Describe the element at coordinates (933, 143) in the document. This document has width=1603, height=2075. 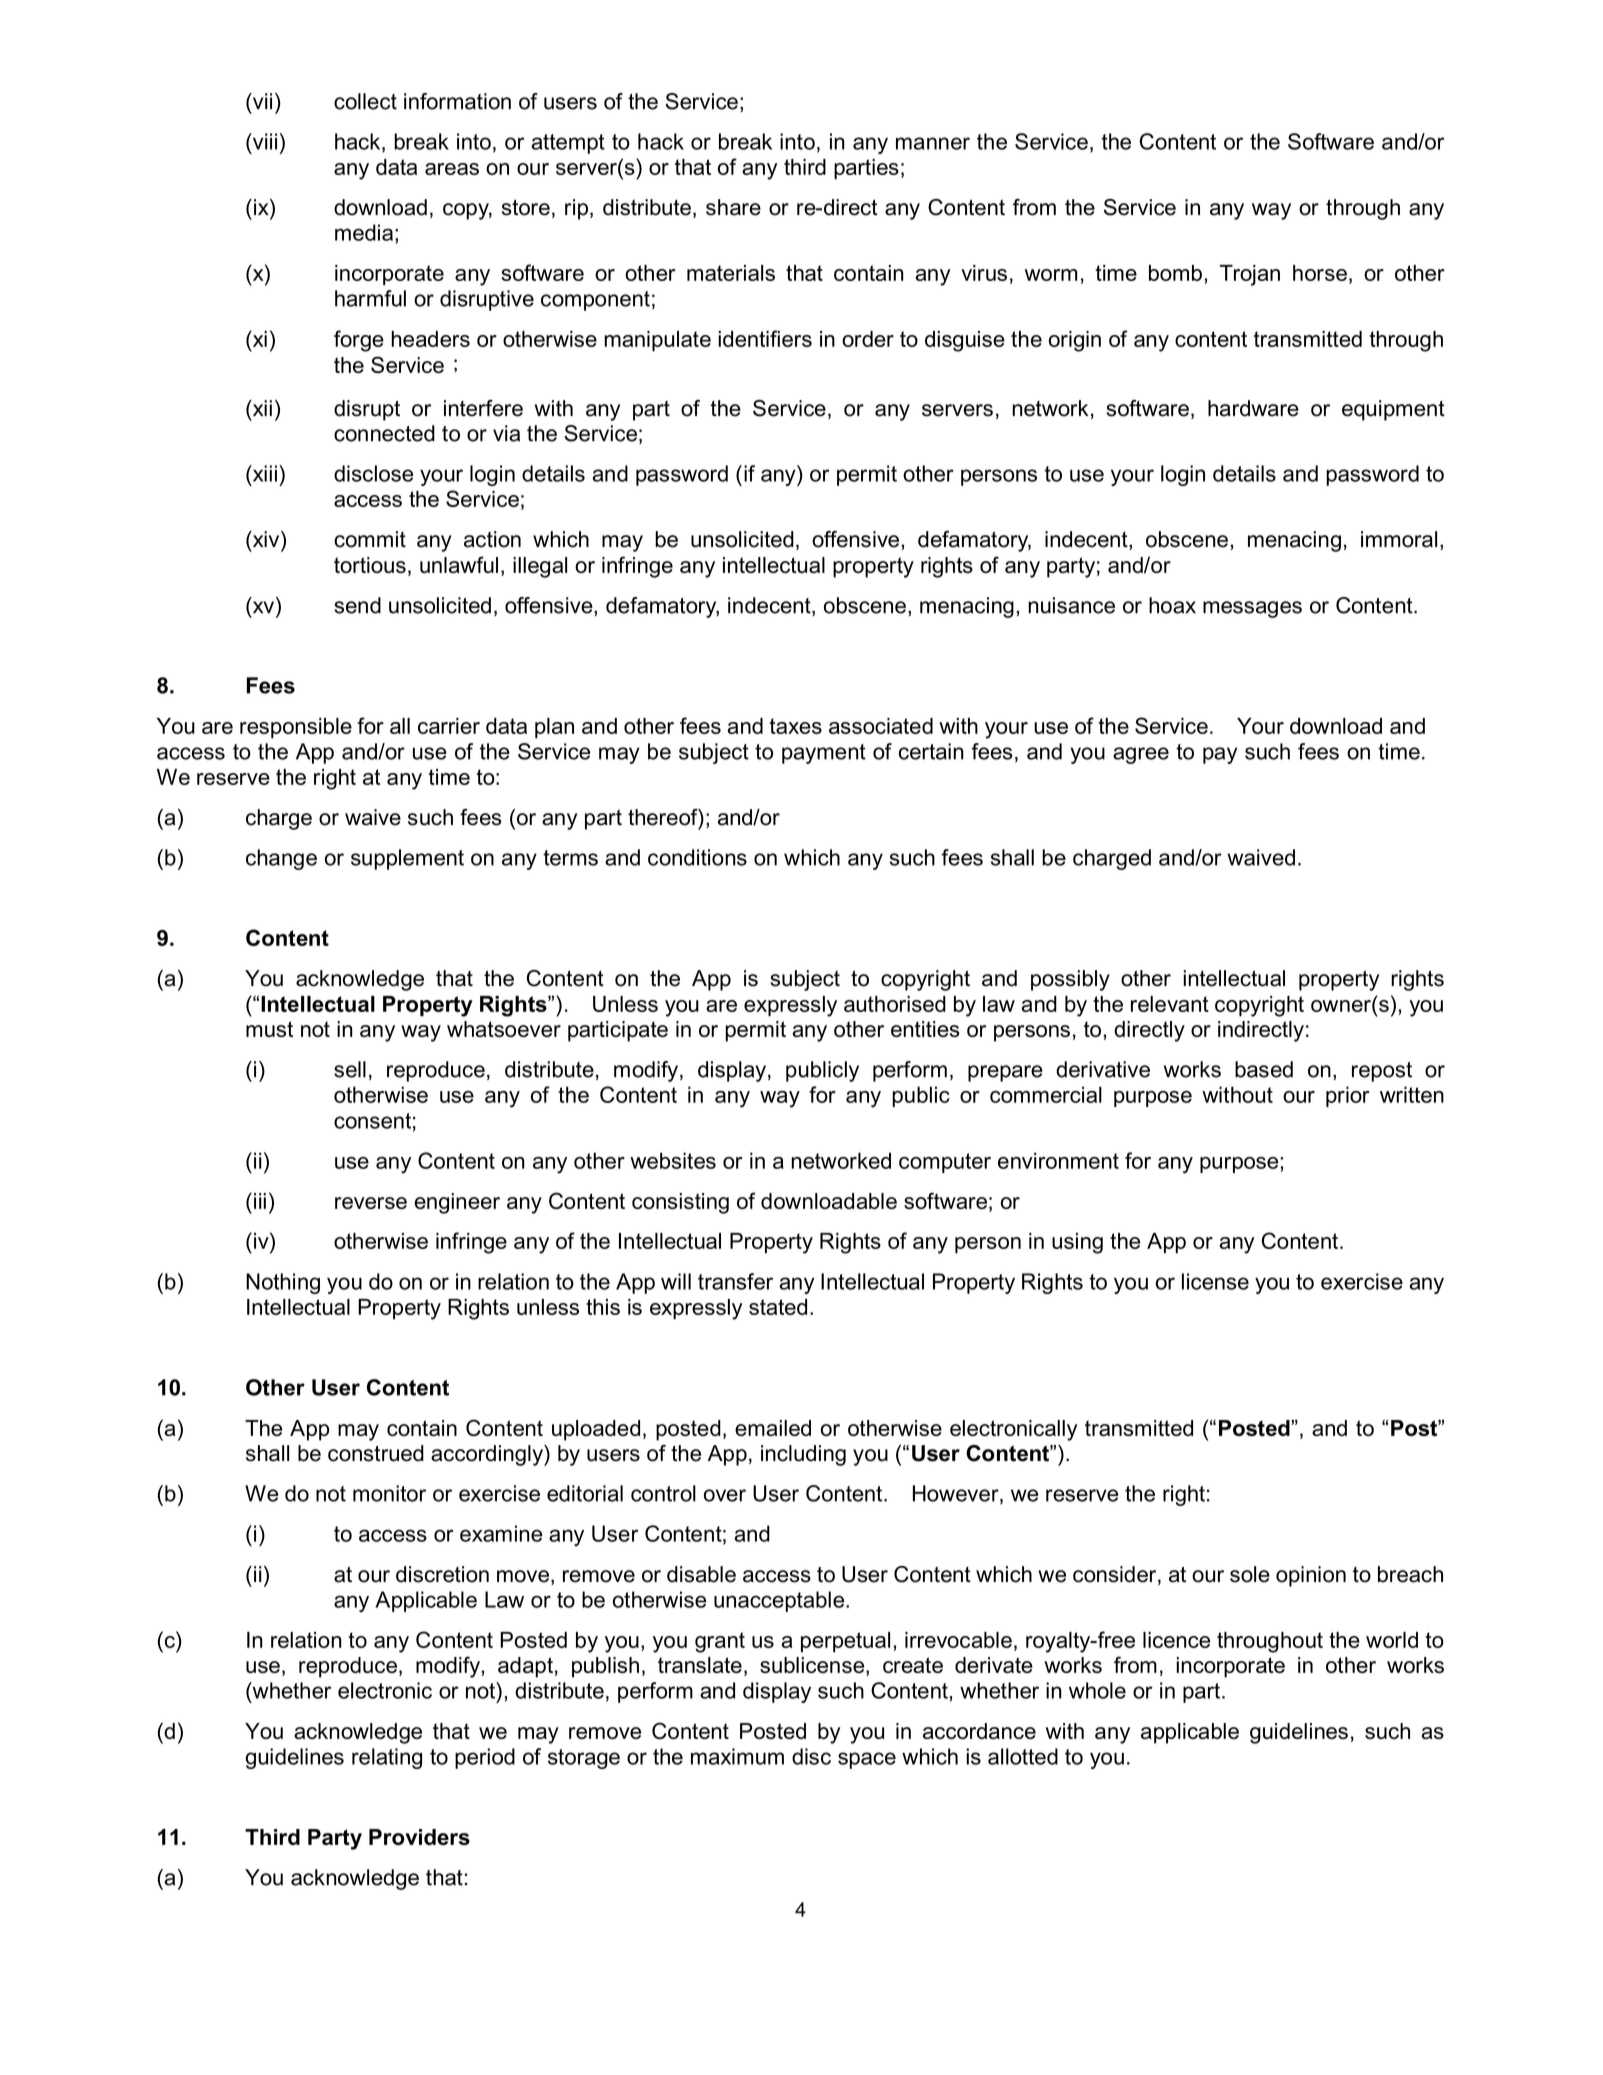
I see `manner` at that location.
